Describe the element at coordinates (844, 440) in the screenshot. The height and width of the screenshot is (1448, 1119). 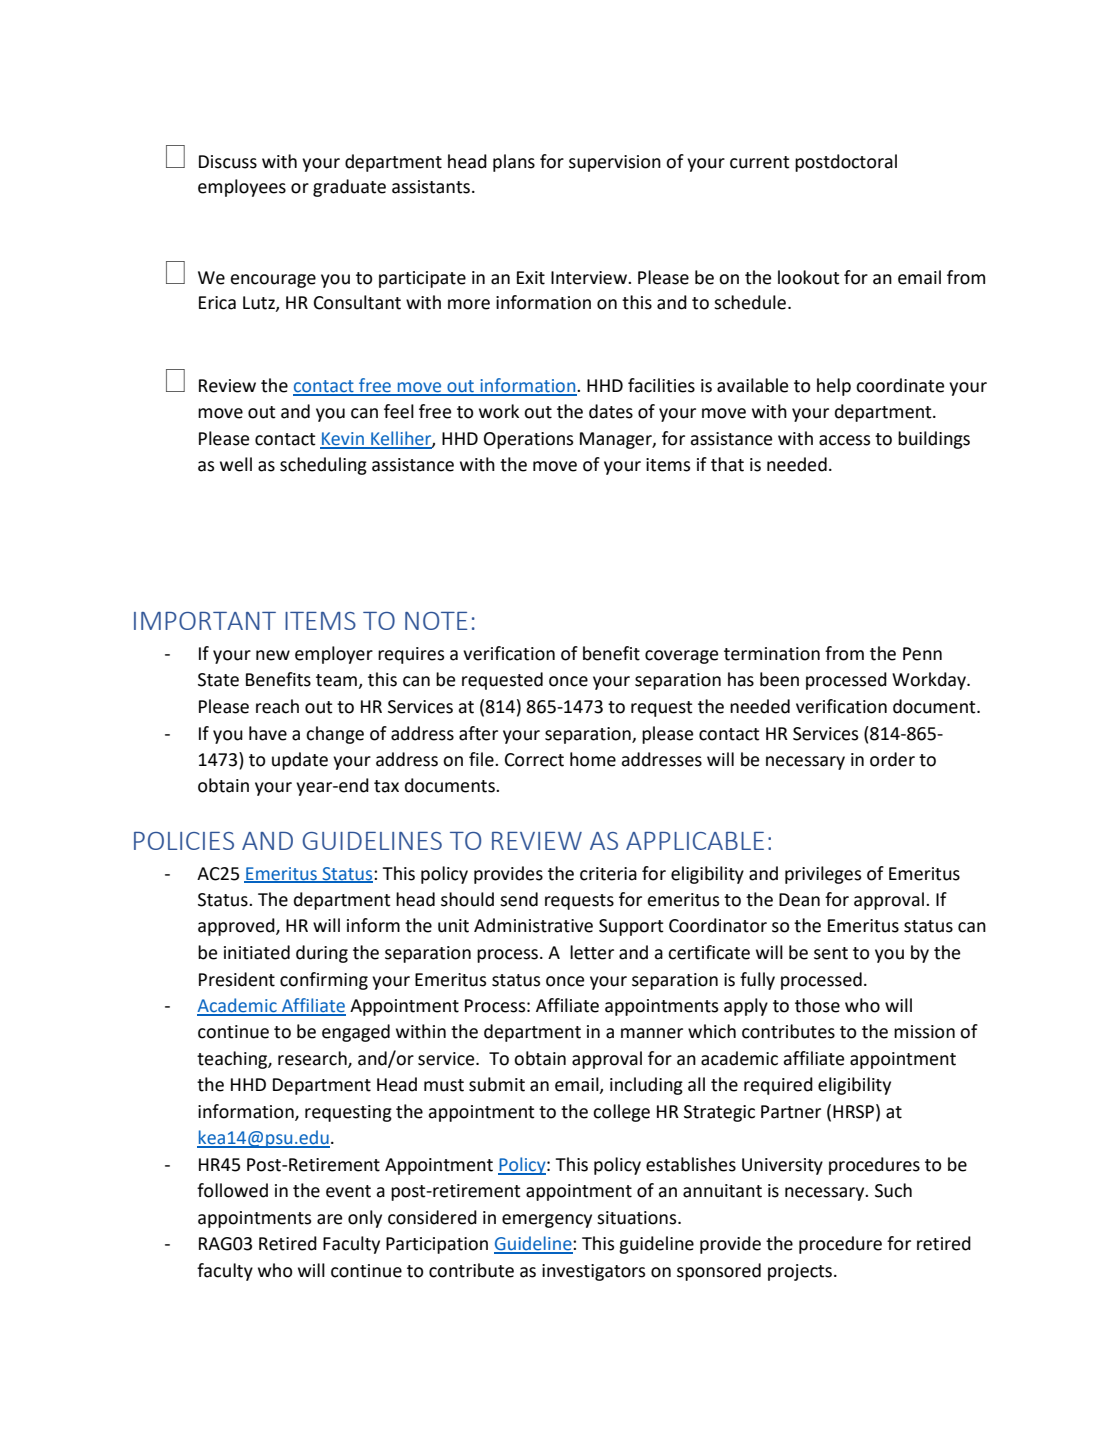
I see `access` at that location.
